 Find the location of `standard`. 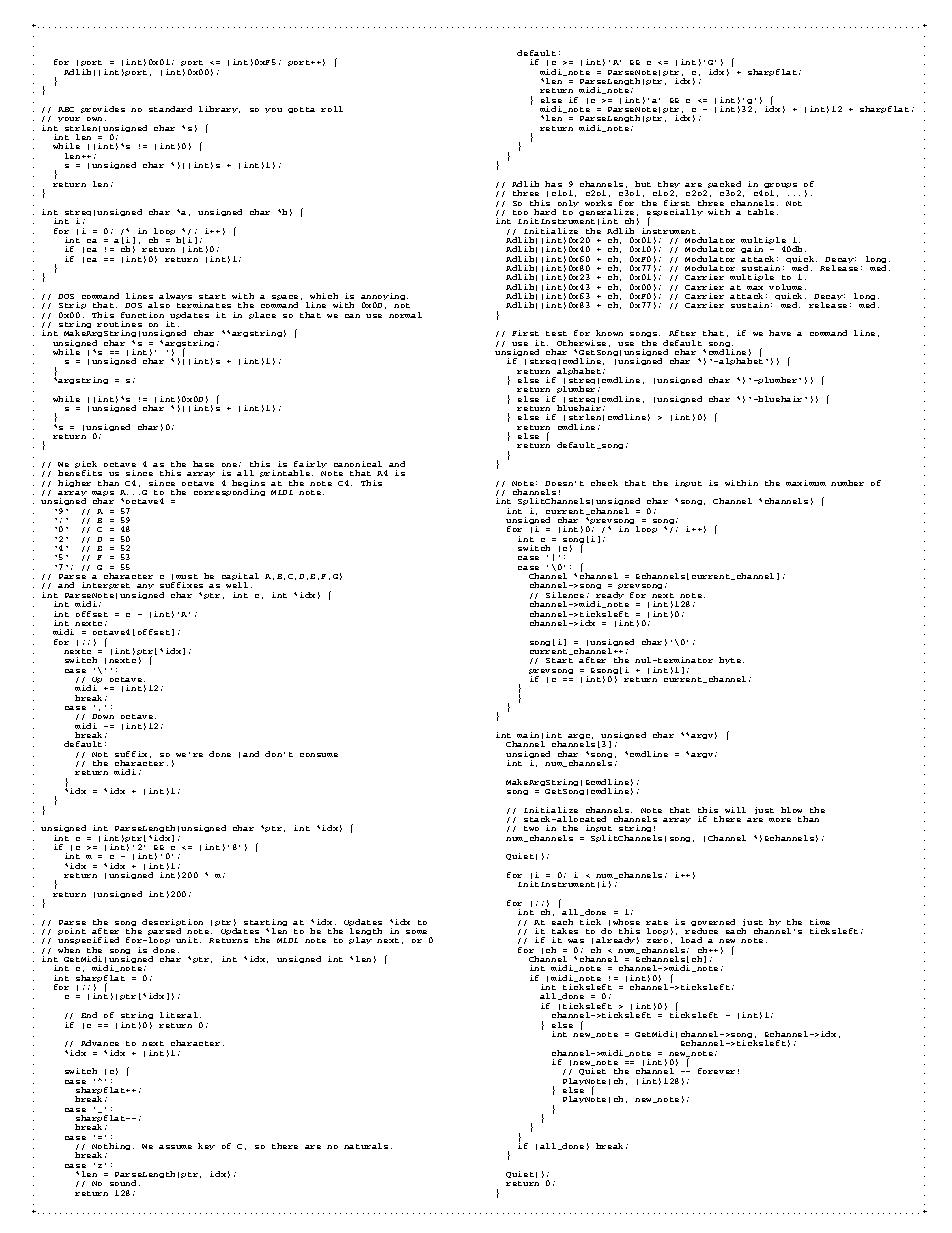

standard is located at coordinates (170, 109).
